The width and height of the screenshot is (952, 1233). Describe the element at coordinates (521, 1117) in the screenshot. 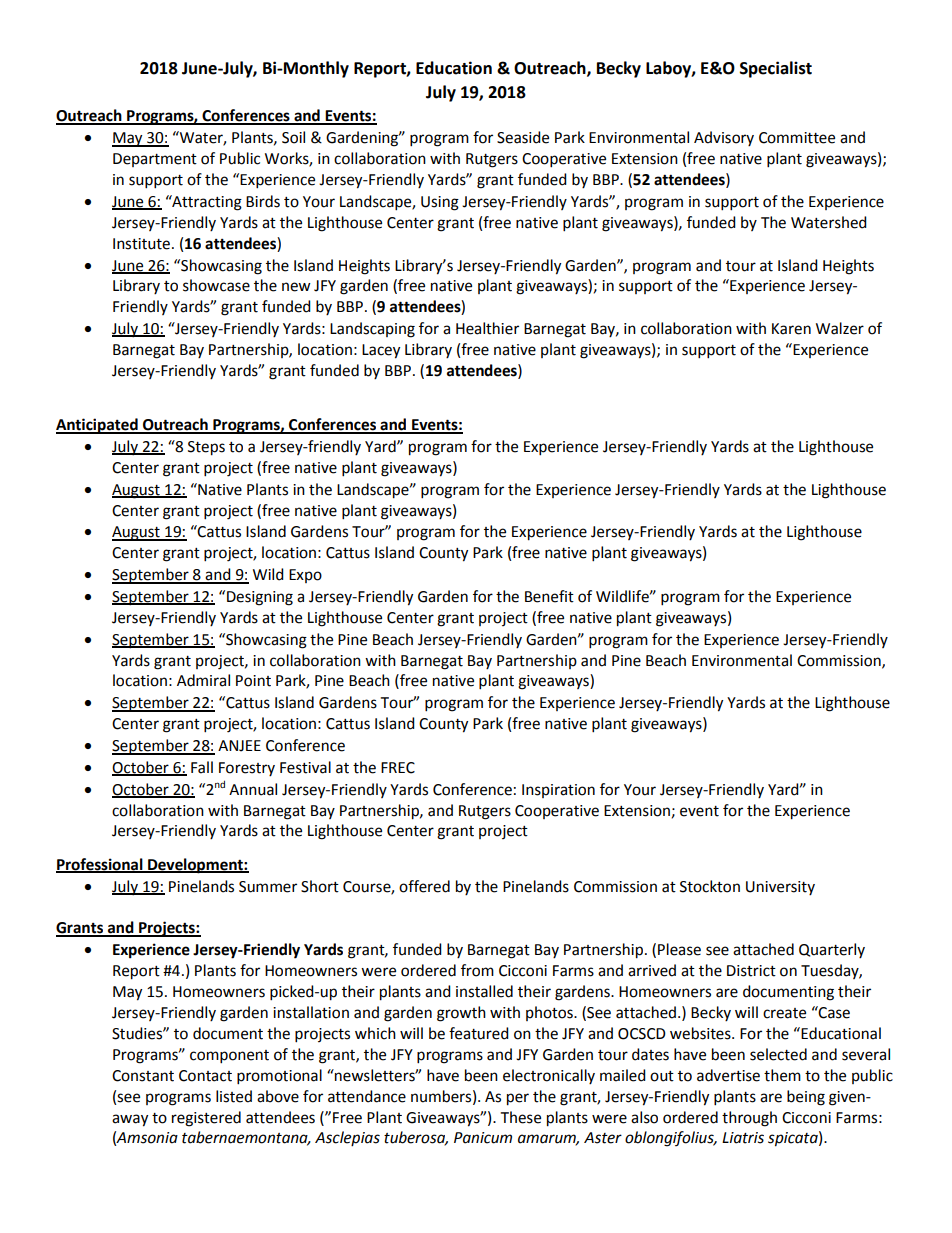

I see `These` at that location.
